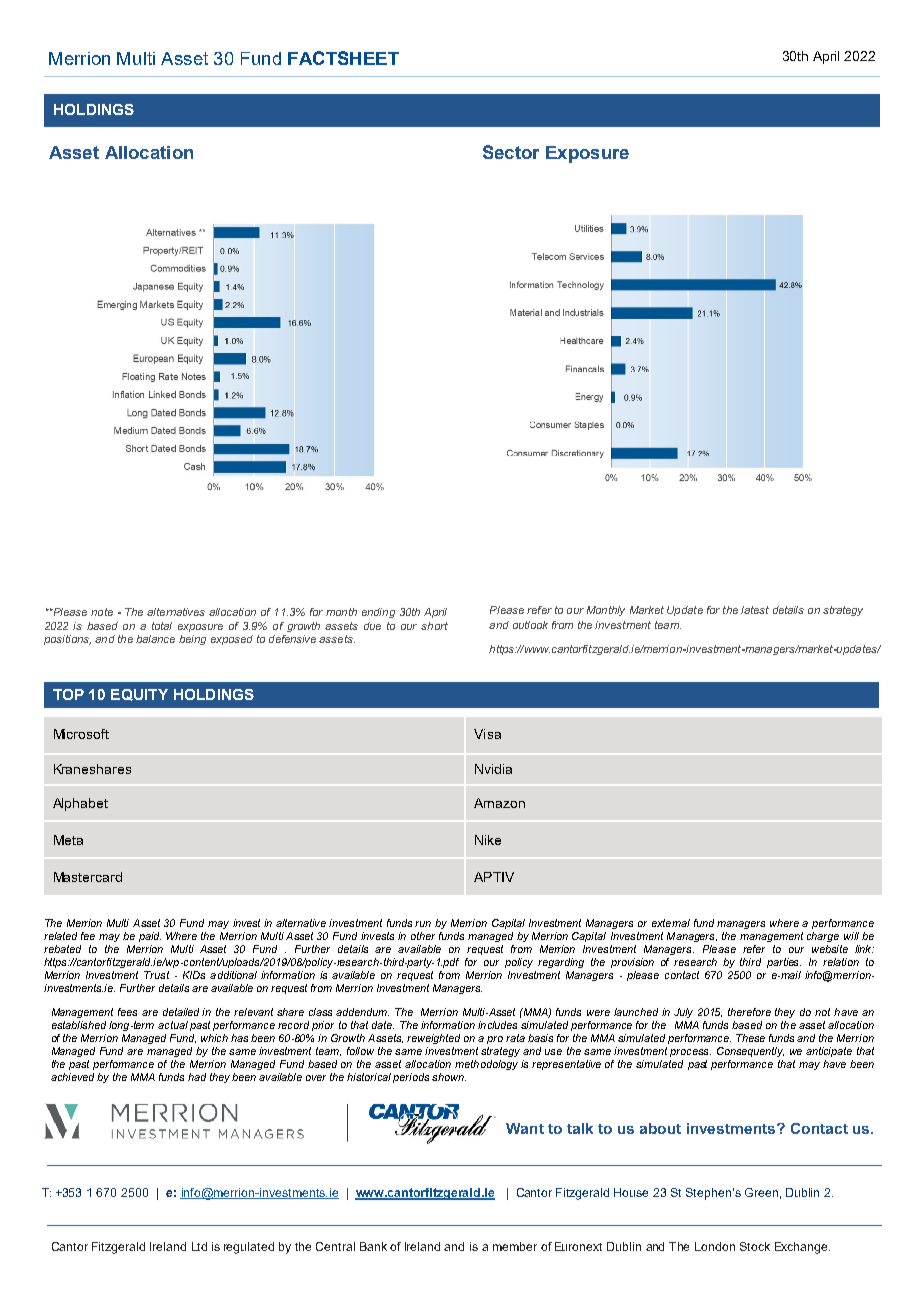 The image size is (924, 1308). Describe the element at coordinates (378, 613) in the document. I see `ending` at that location.
